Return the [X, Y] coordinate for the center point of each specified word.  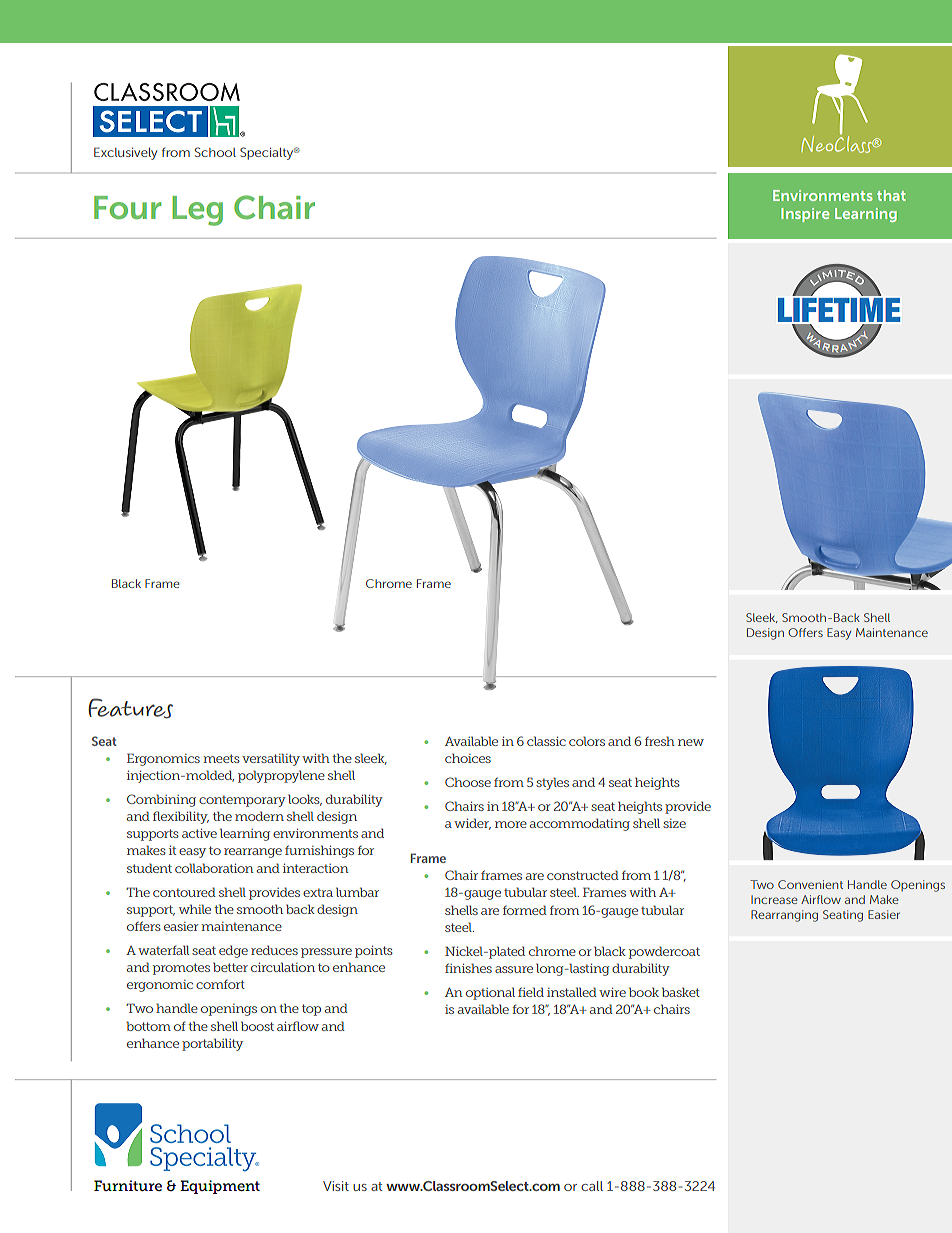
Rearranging [784, 916]
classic [546, 741]
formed [525, 910]
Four [127, 207]
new [691, 742]
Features [130, 708]
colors [587, 741]
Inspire [805, 215]
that [891, 195]
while [195, 909]
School [215, 152]
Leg [197, 211]
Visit [336, 1186]
